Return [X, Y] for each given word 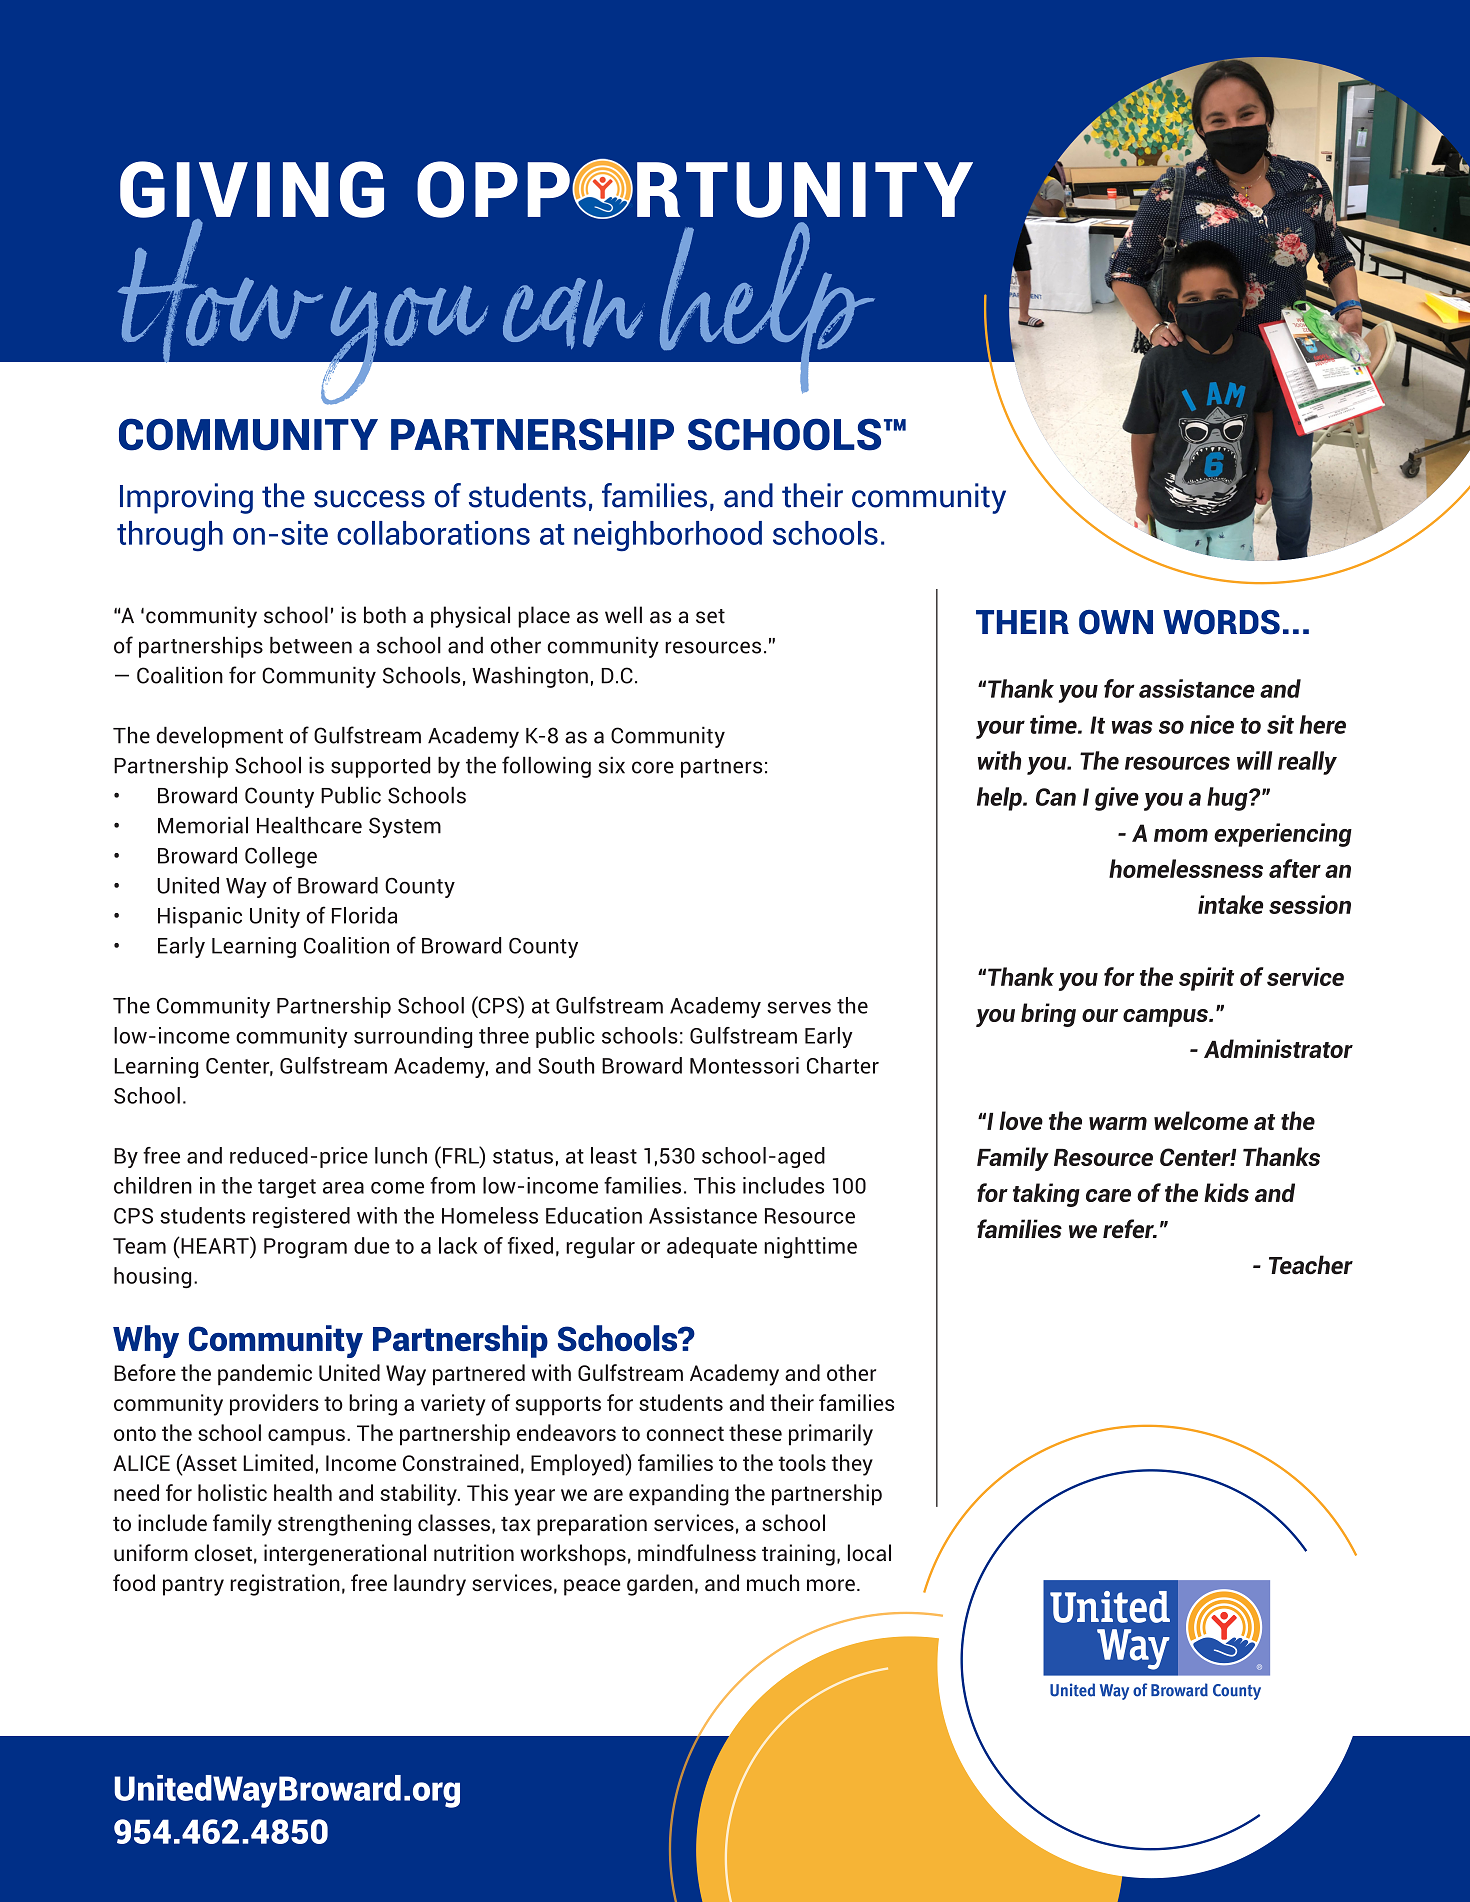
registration [285, 1585]
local [869, 1552]
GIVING [252, 190]
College [281, 857]
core [653, 767]
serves [799, 1007]
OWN [1116, 622]
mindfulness [697, 1552]
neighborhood [668, 536]
